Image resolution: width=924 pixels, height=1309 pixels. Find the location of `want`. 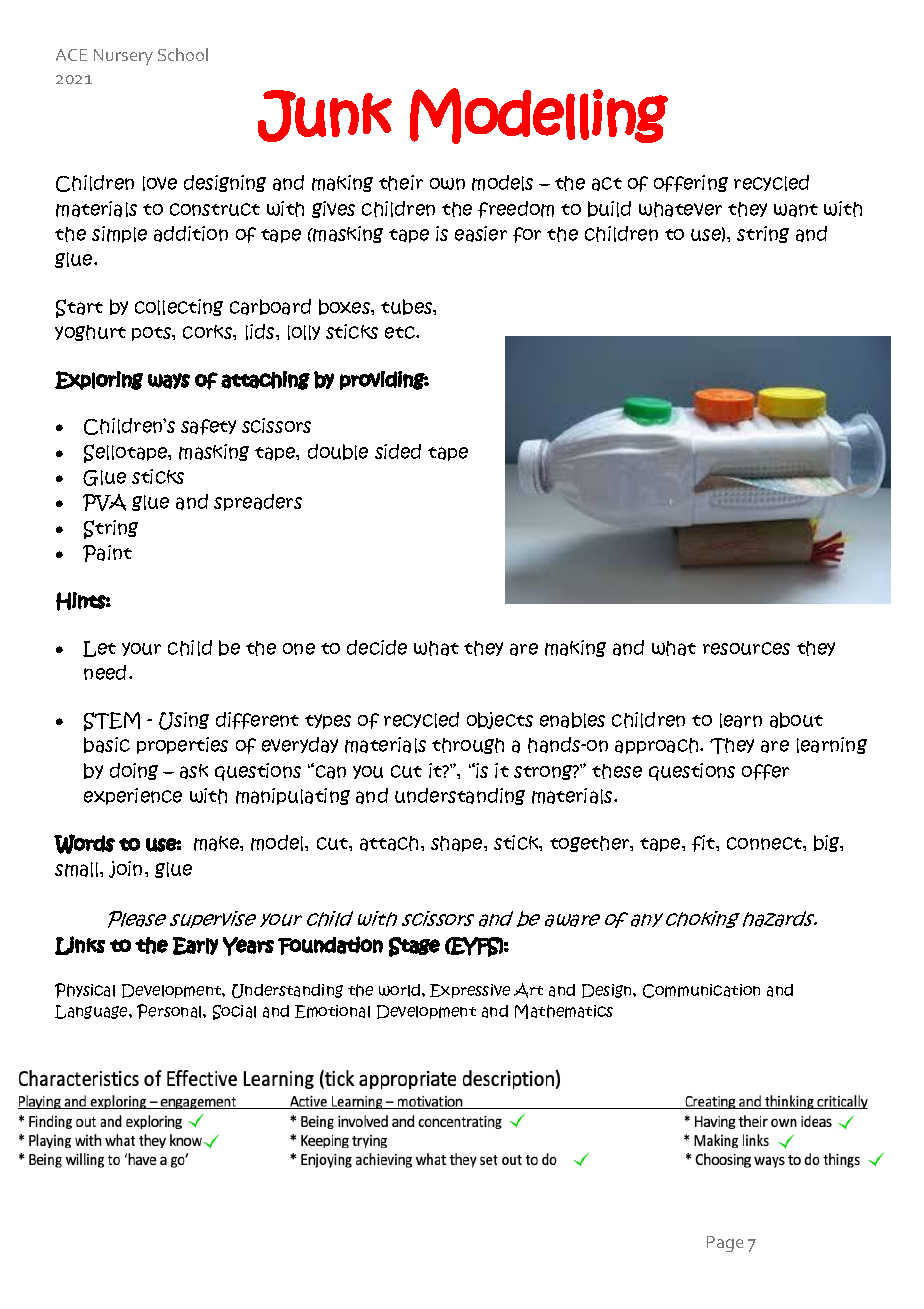

want is located at coordinates (796, 210).
